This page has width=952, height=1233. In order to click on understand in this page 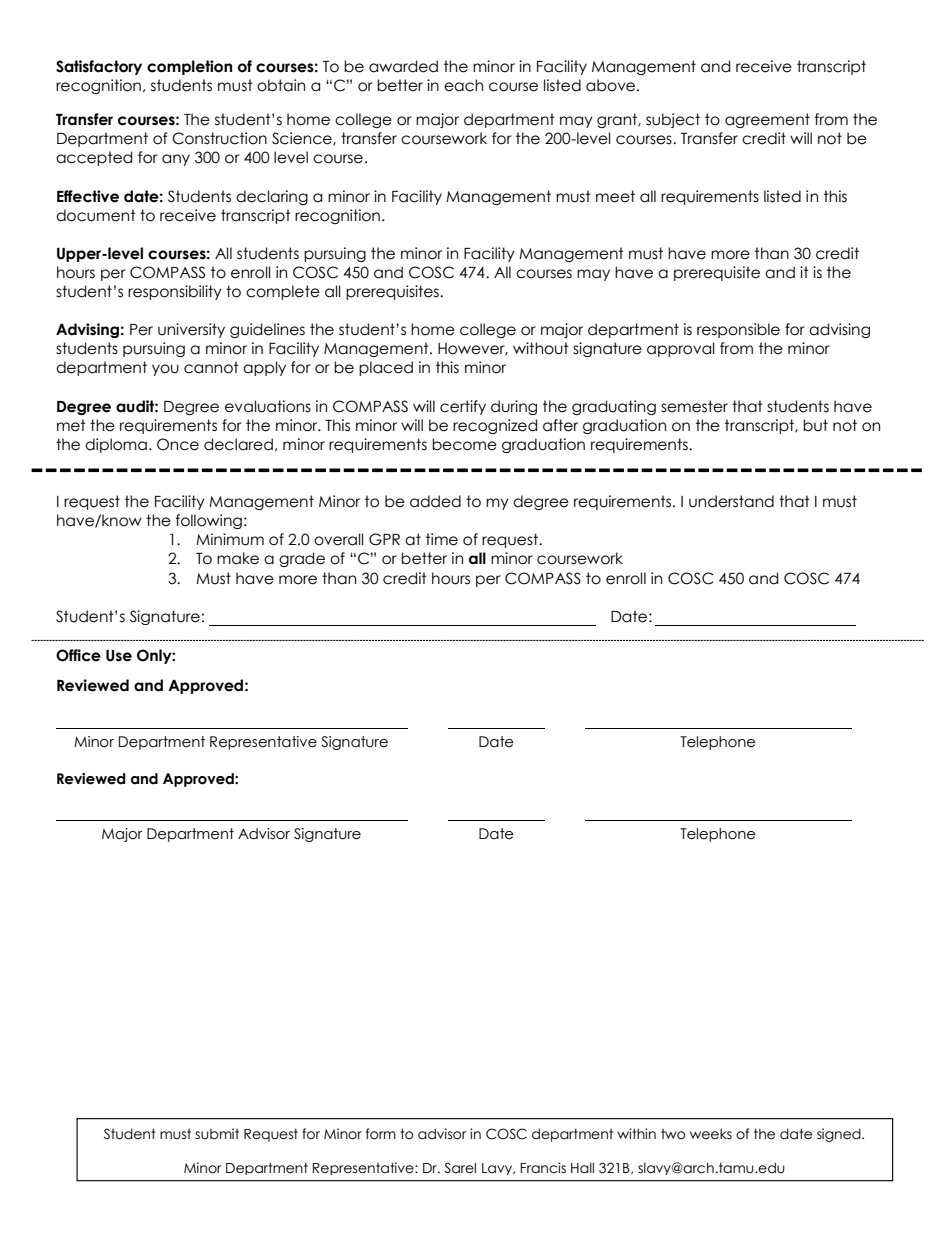, I will do `click(731, 501)`.
